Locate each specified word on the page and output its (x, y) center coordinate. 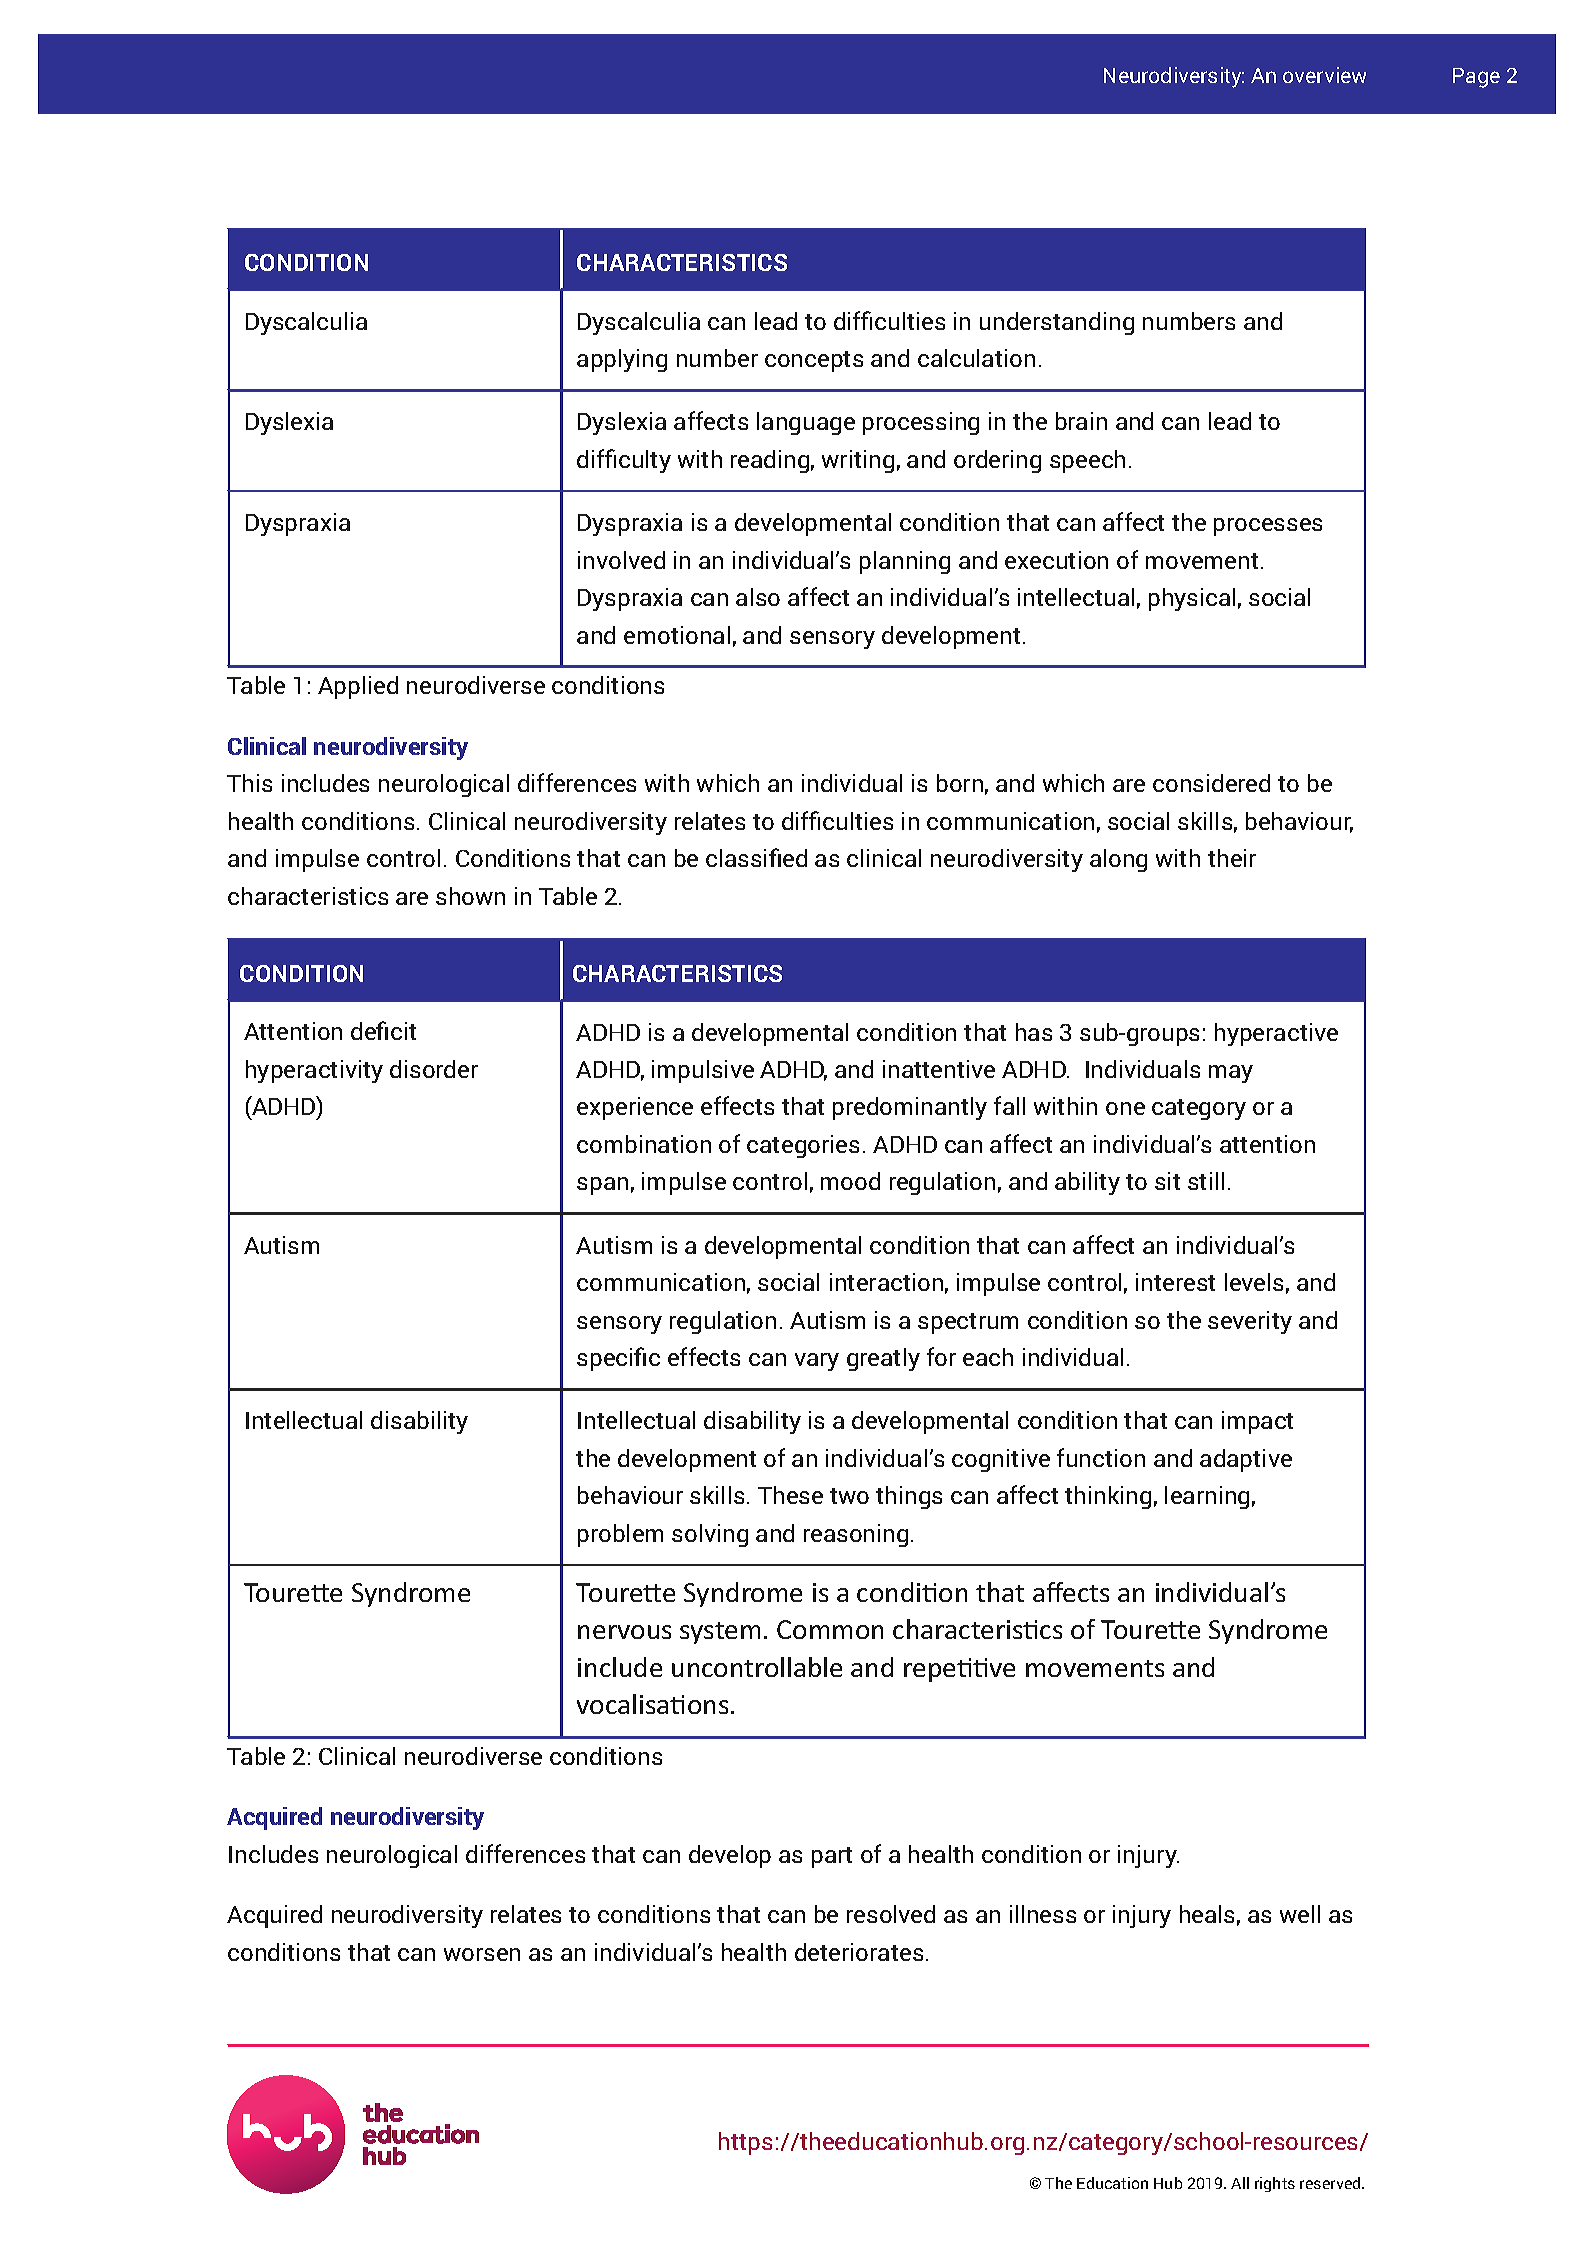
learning (1207, 1497)
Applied (358, 687)
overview (1324, 75)
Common (830, 1629)
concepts (814, 361)
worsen (482, 1954)
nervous (624, 1632)
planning (905, 562)
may (1231, 1074)
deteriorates (859, 1952)
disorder (434, 1069)
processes (1268, 527)
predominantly (910, 1108)
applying (622, 360)
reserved (1331, 2183)
